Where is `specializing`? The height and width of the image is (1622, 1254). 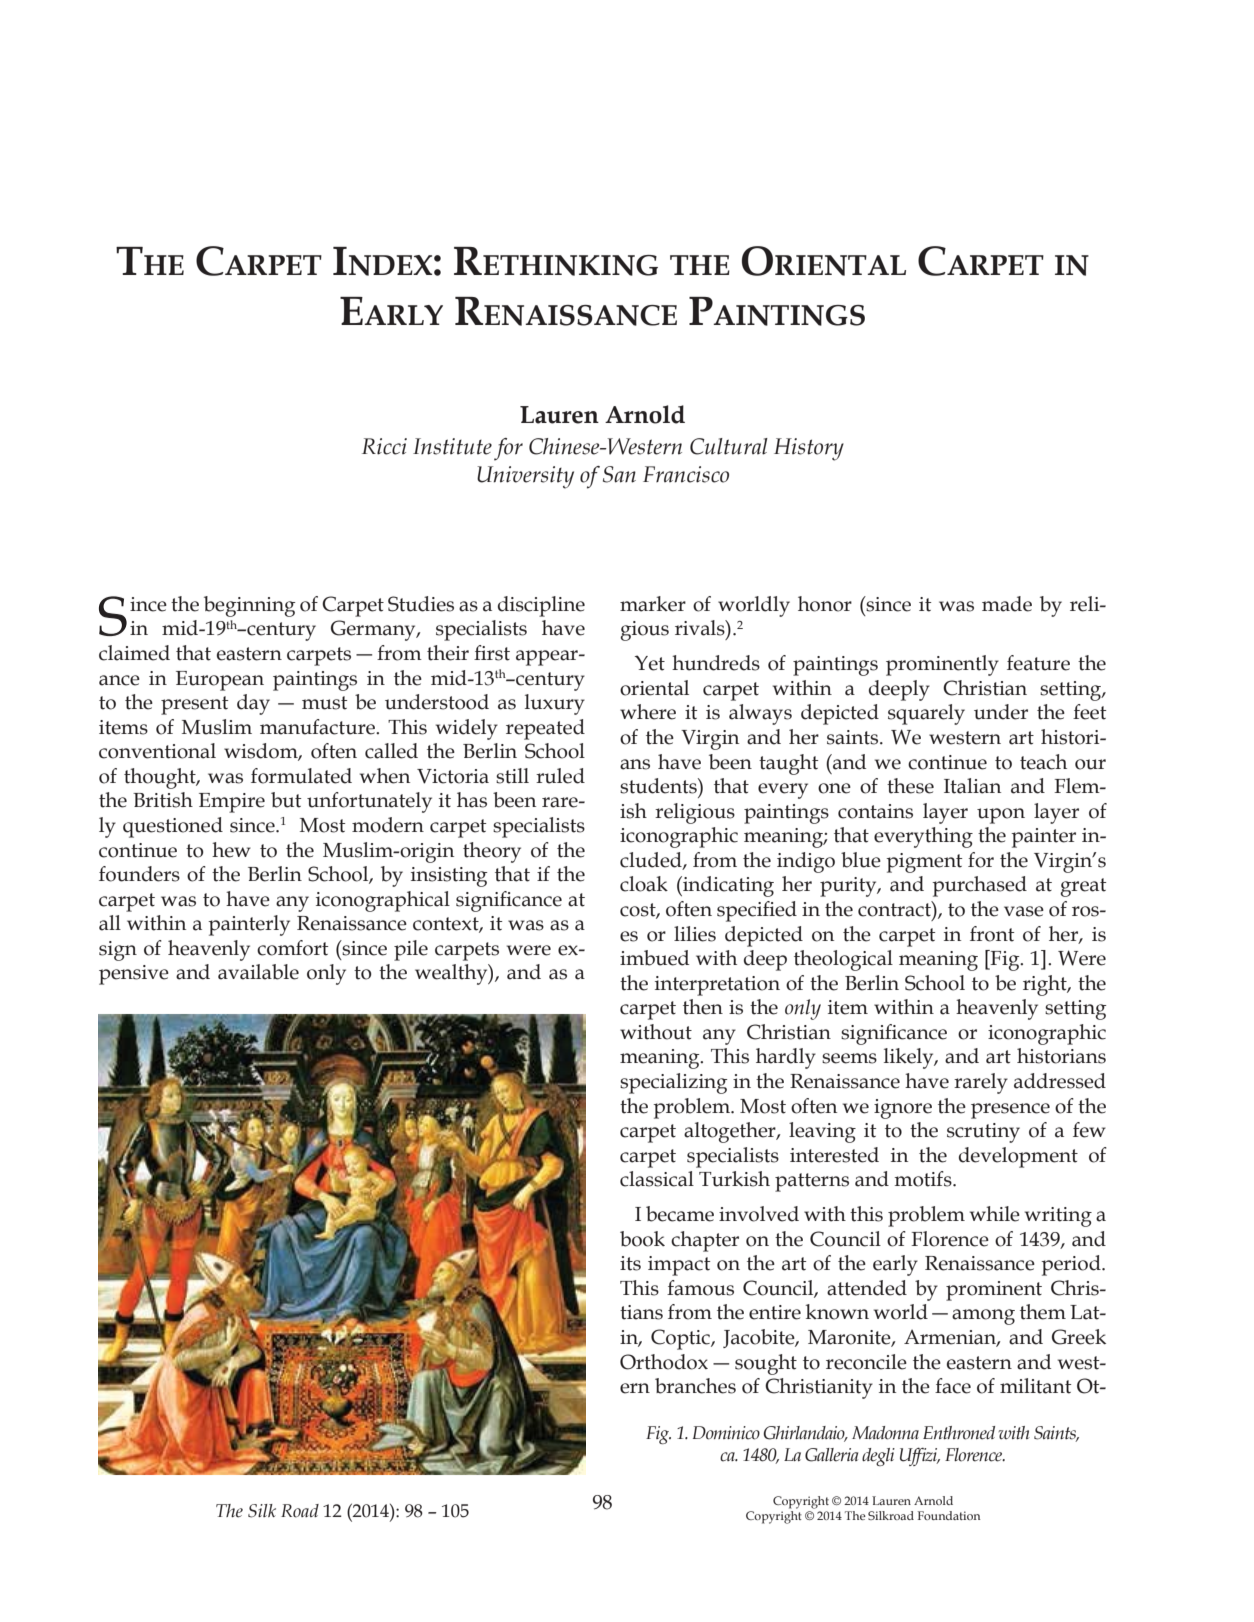 specializing is located at coordinates (674, 1083).
